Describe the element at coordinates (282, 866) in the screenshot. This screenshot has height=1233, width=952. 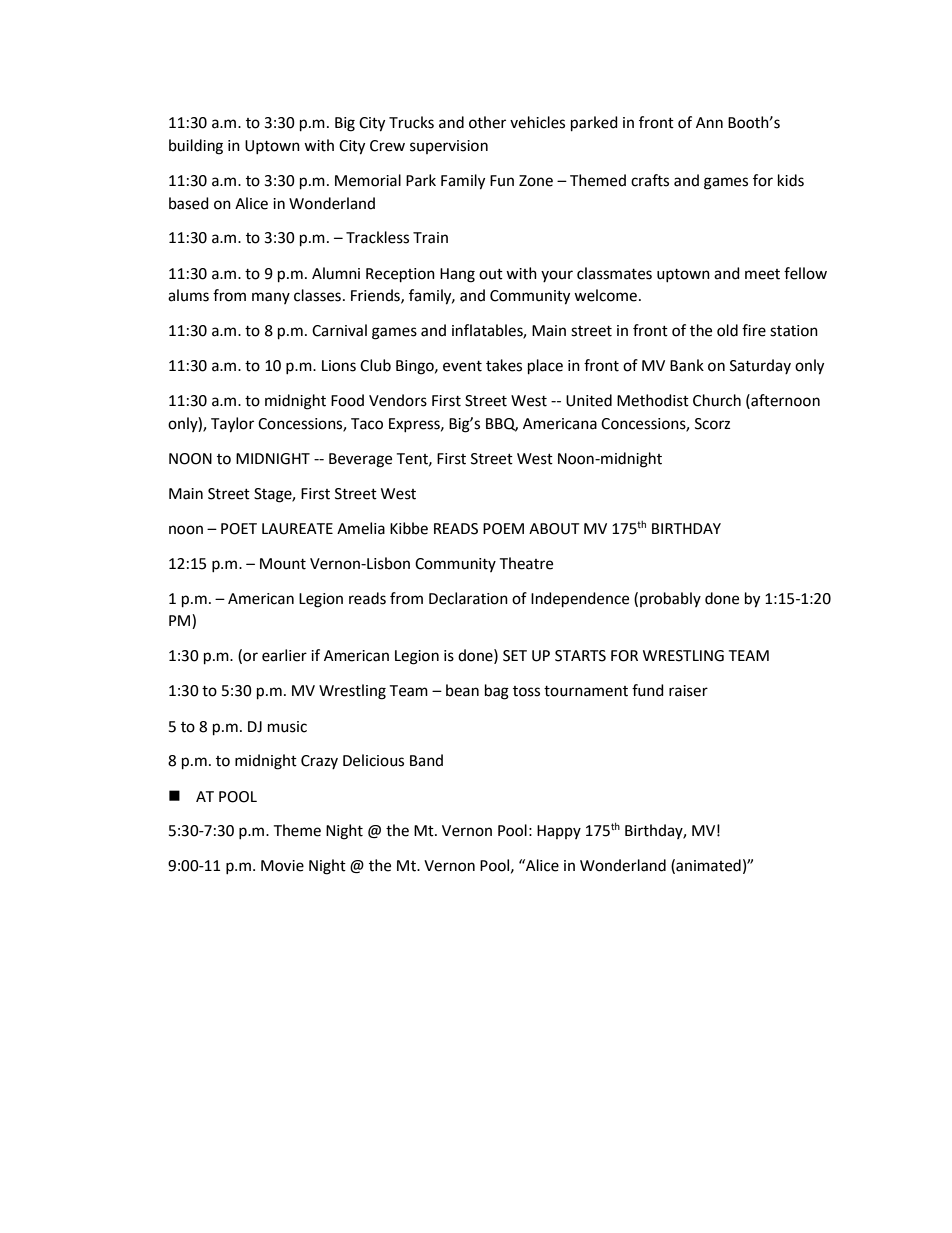
I see `Movie` at that location.
